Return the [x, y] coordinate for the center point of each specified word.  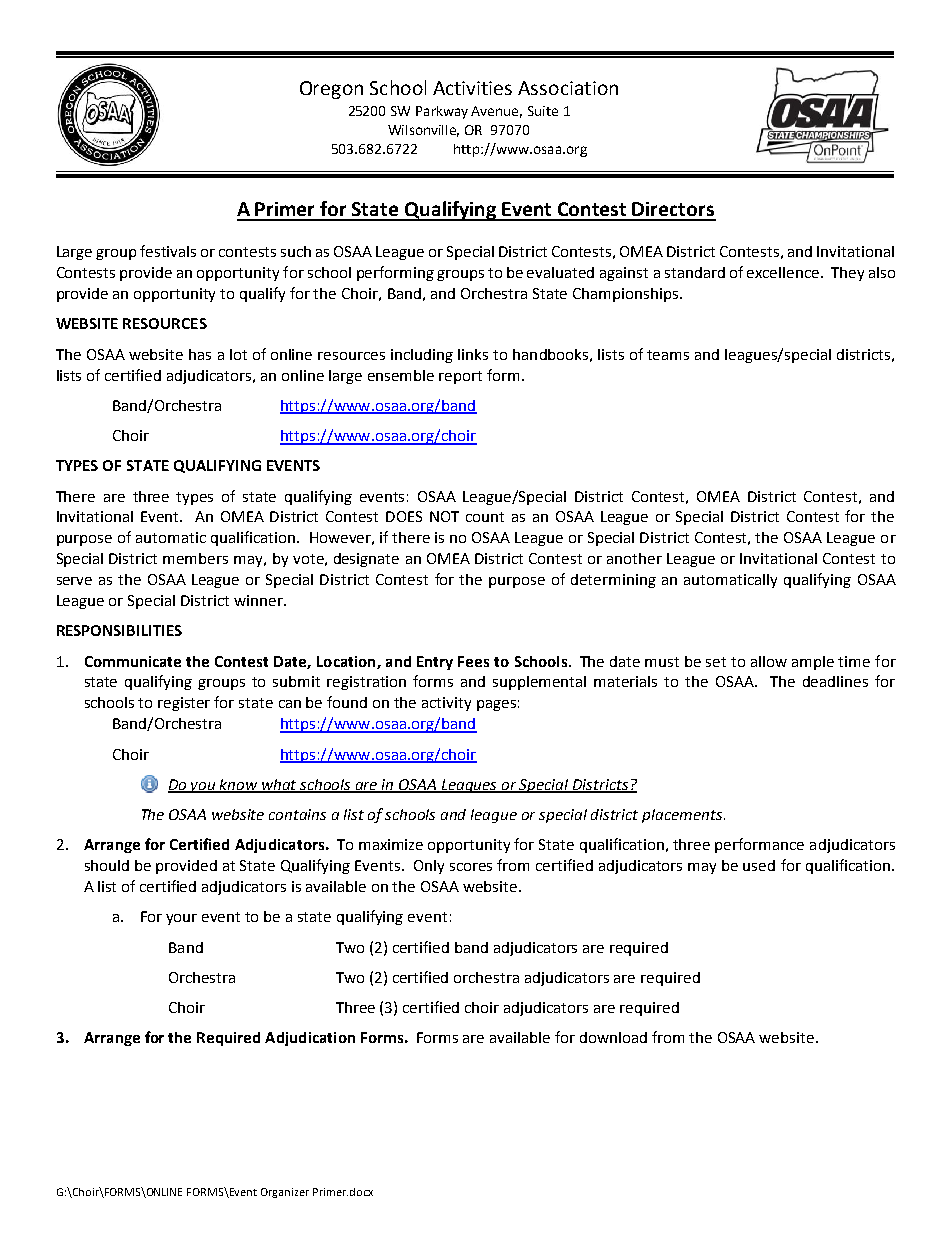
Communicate [133, 661]
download [613, 1037]
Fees [473, 661]
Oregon [331, 90]
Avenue [496, 112]
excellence [784, 272]
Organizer [285, 1193]
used [759, 865]
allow [769, 661]
